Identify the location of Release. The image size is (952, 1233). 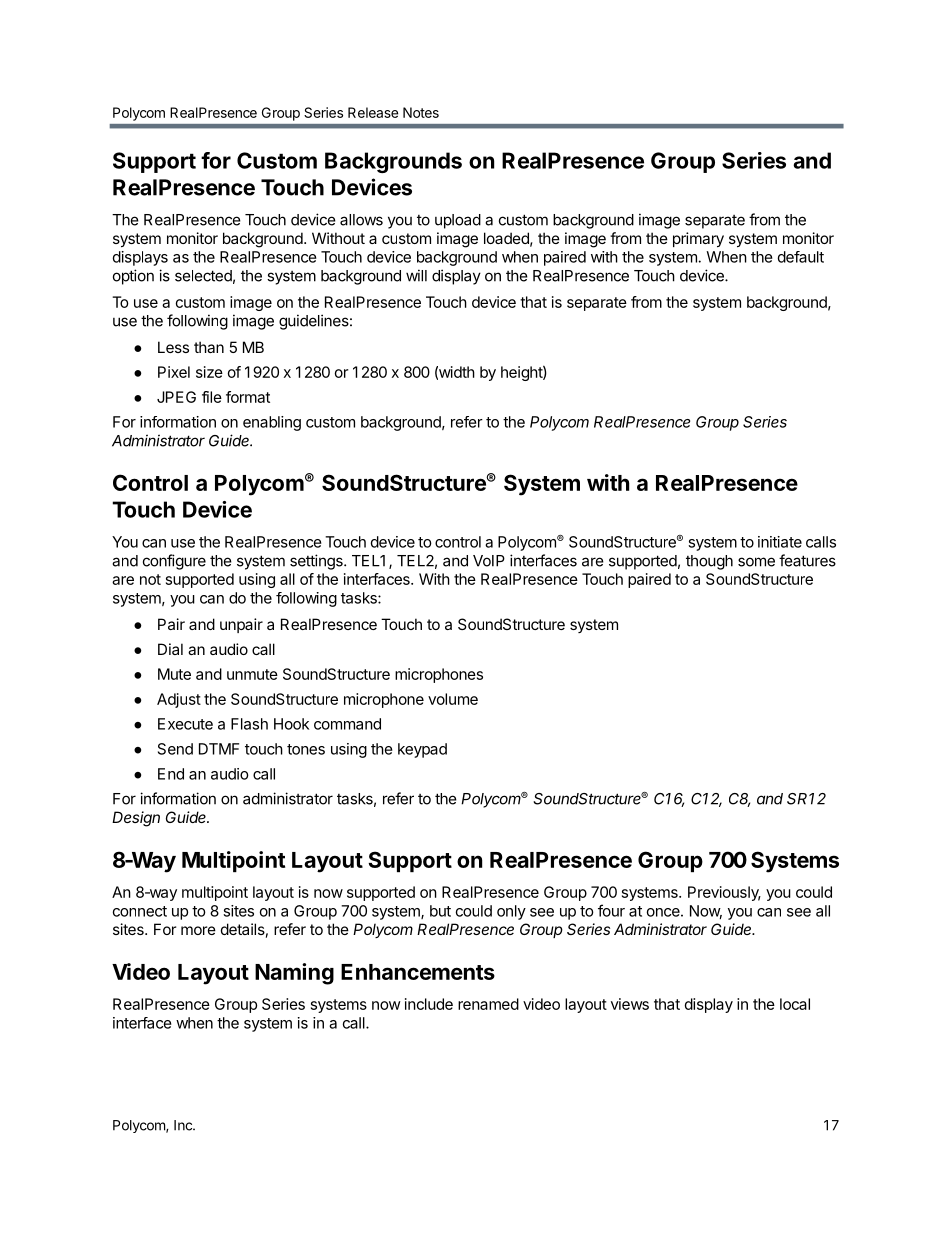
(373, 112).
